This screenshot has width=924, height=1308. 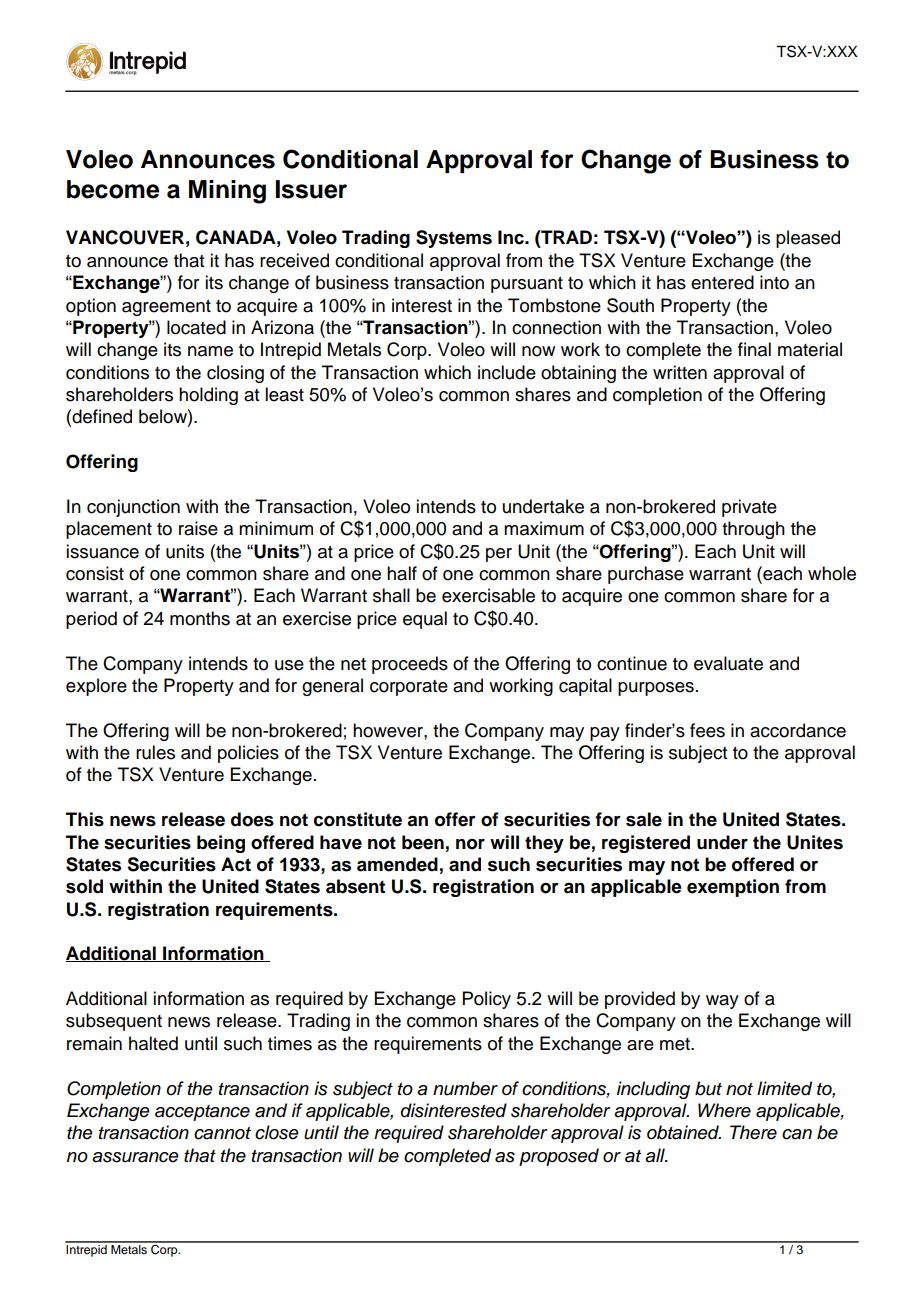 What do you see at coordinates (96, 687) in the screenshot?
I see `explore` at bounding box center [96, 687].
